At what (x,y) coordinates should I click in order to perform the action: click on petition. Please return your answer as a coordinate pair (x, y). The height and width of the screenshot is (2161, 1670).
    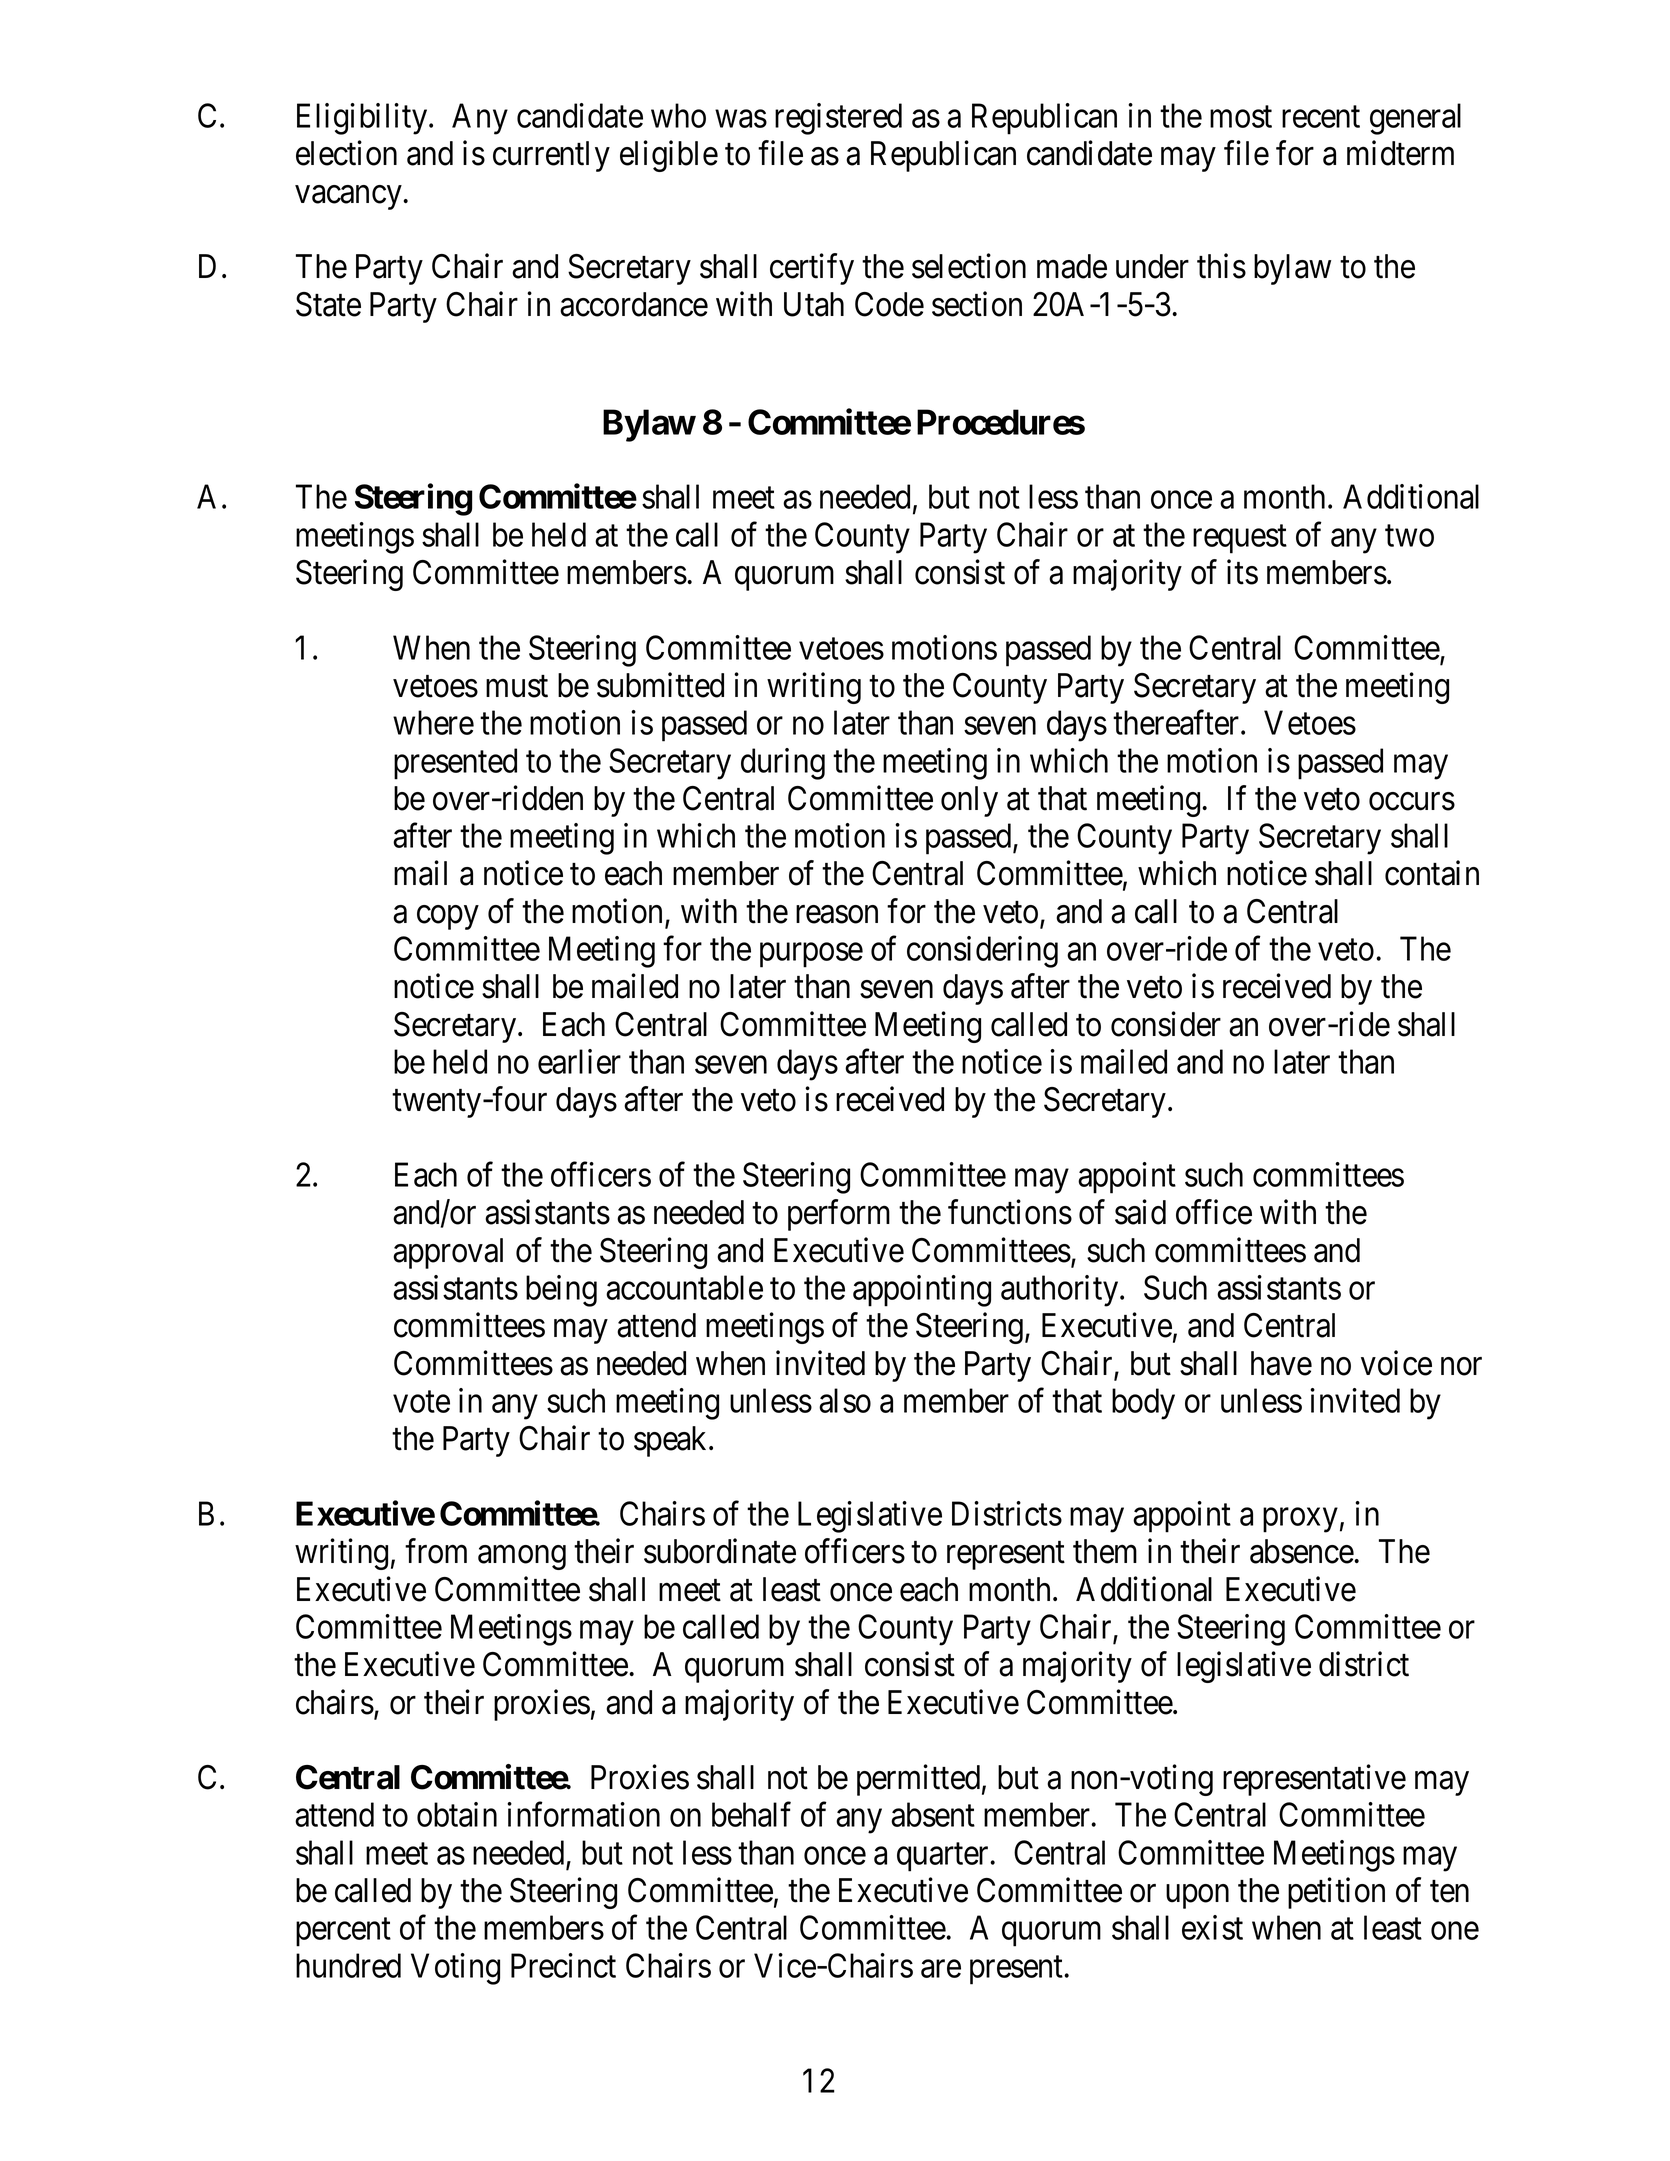
    Looking at the image, I should click on (1336, 1893).
